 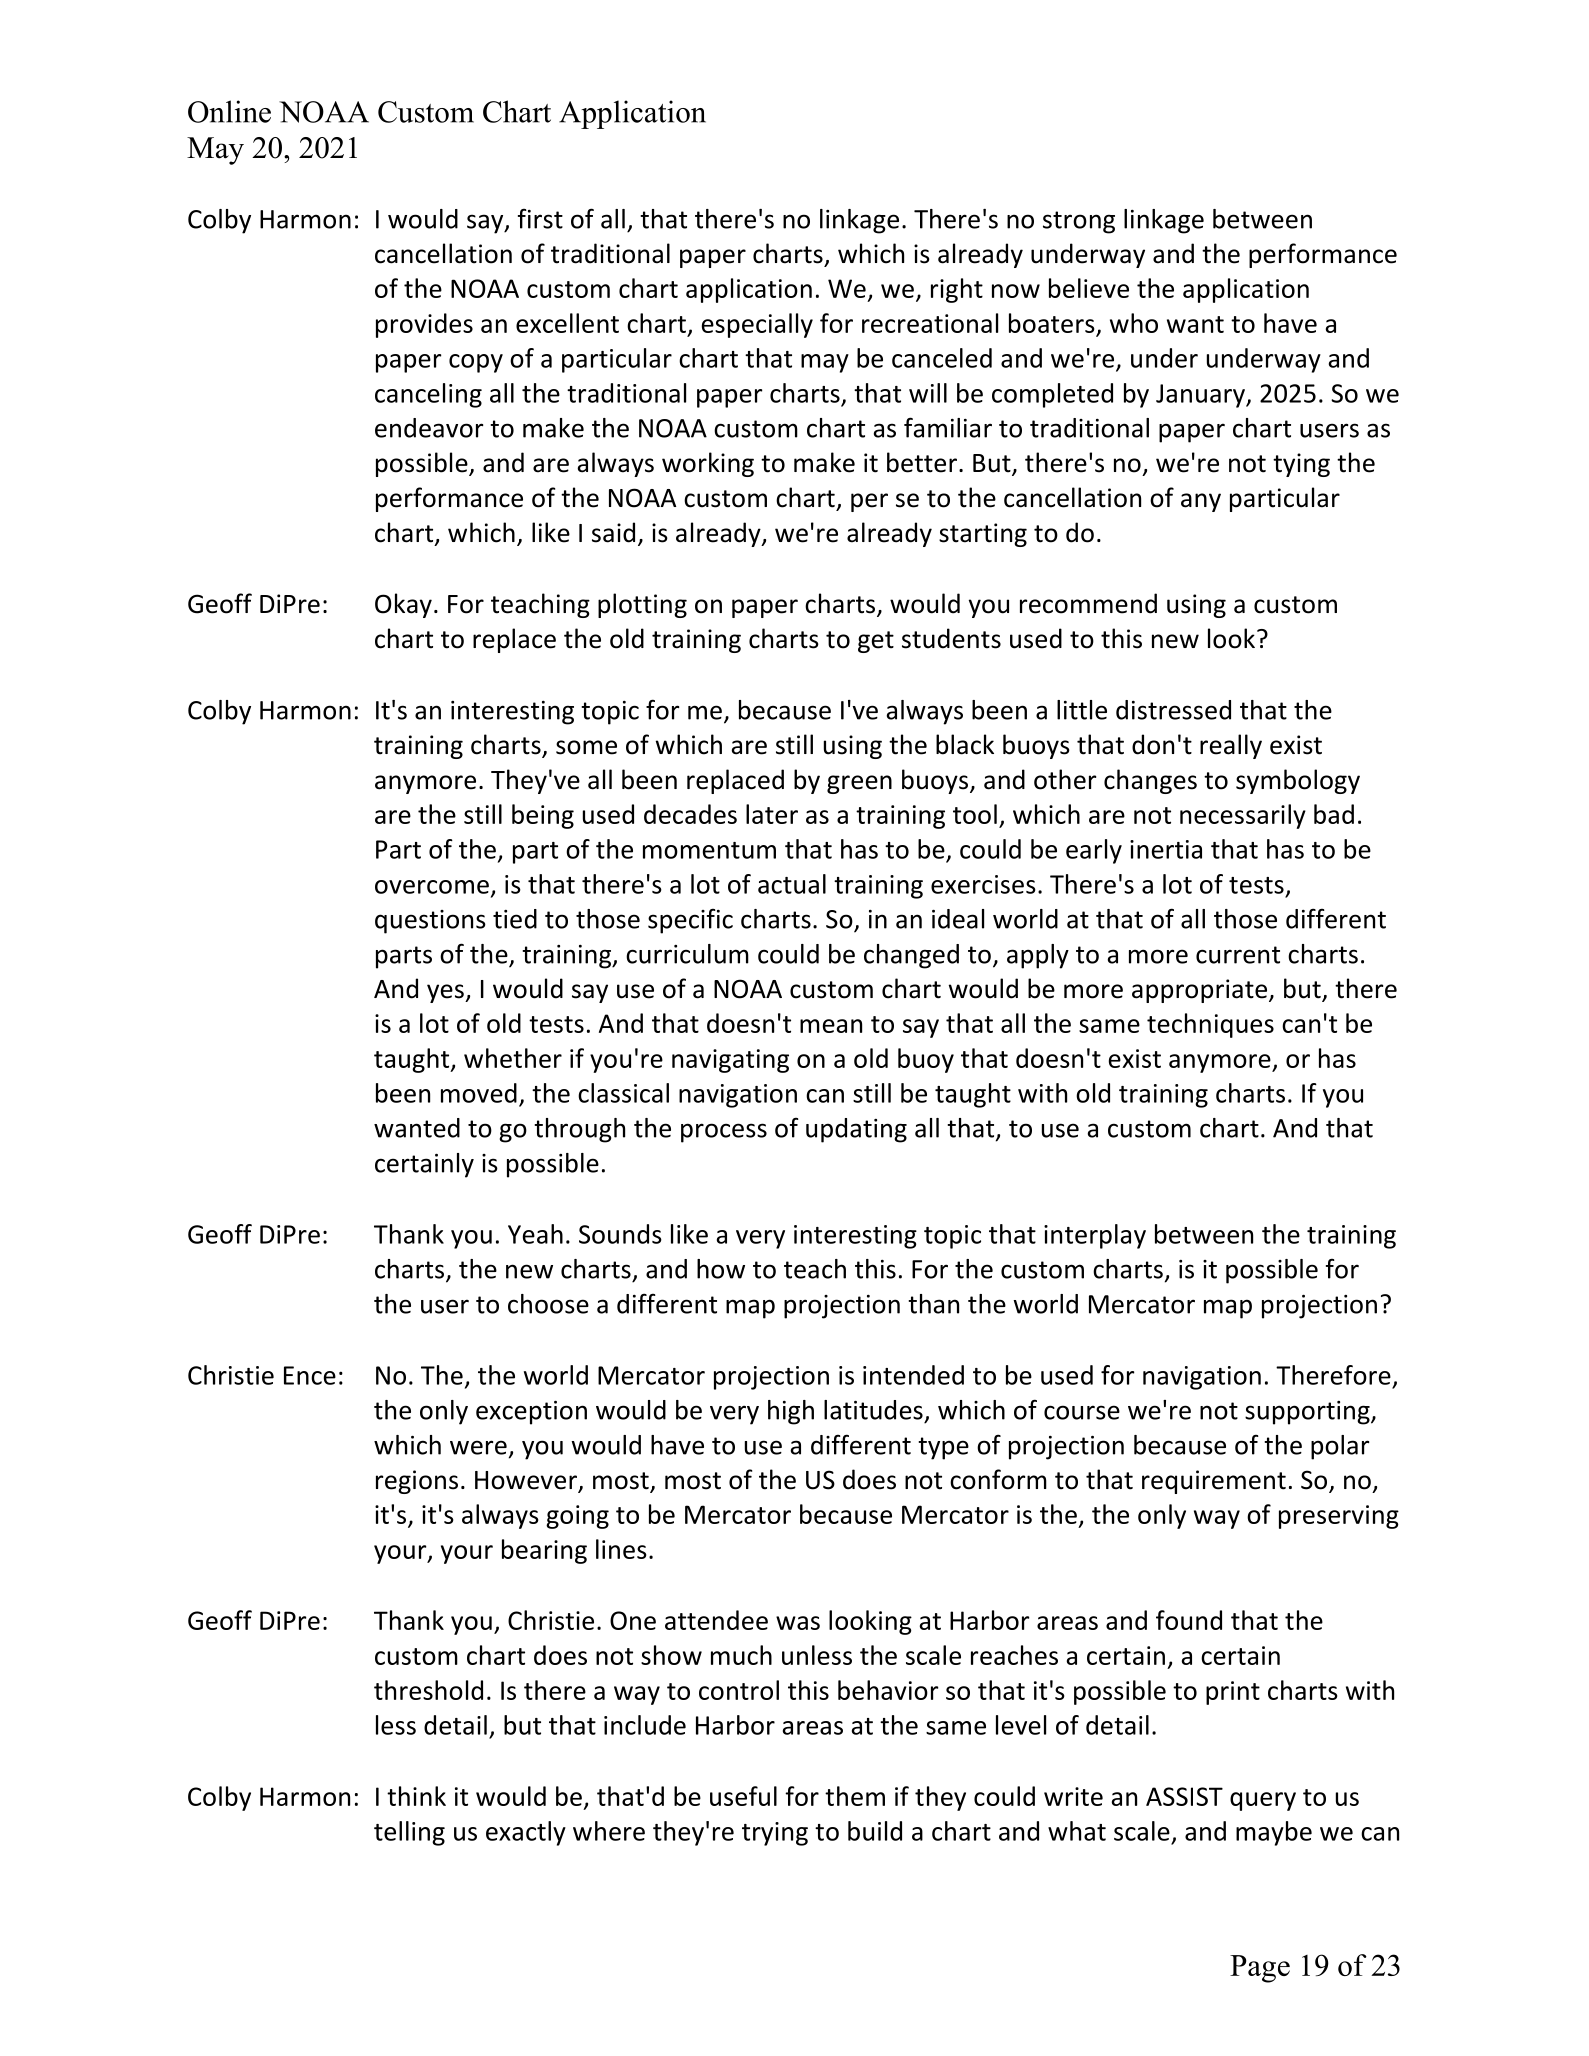 I want to click on process, so click(x=724, y=1133).
